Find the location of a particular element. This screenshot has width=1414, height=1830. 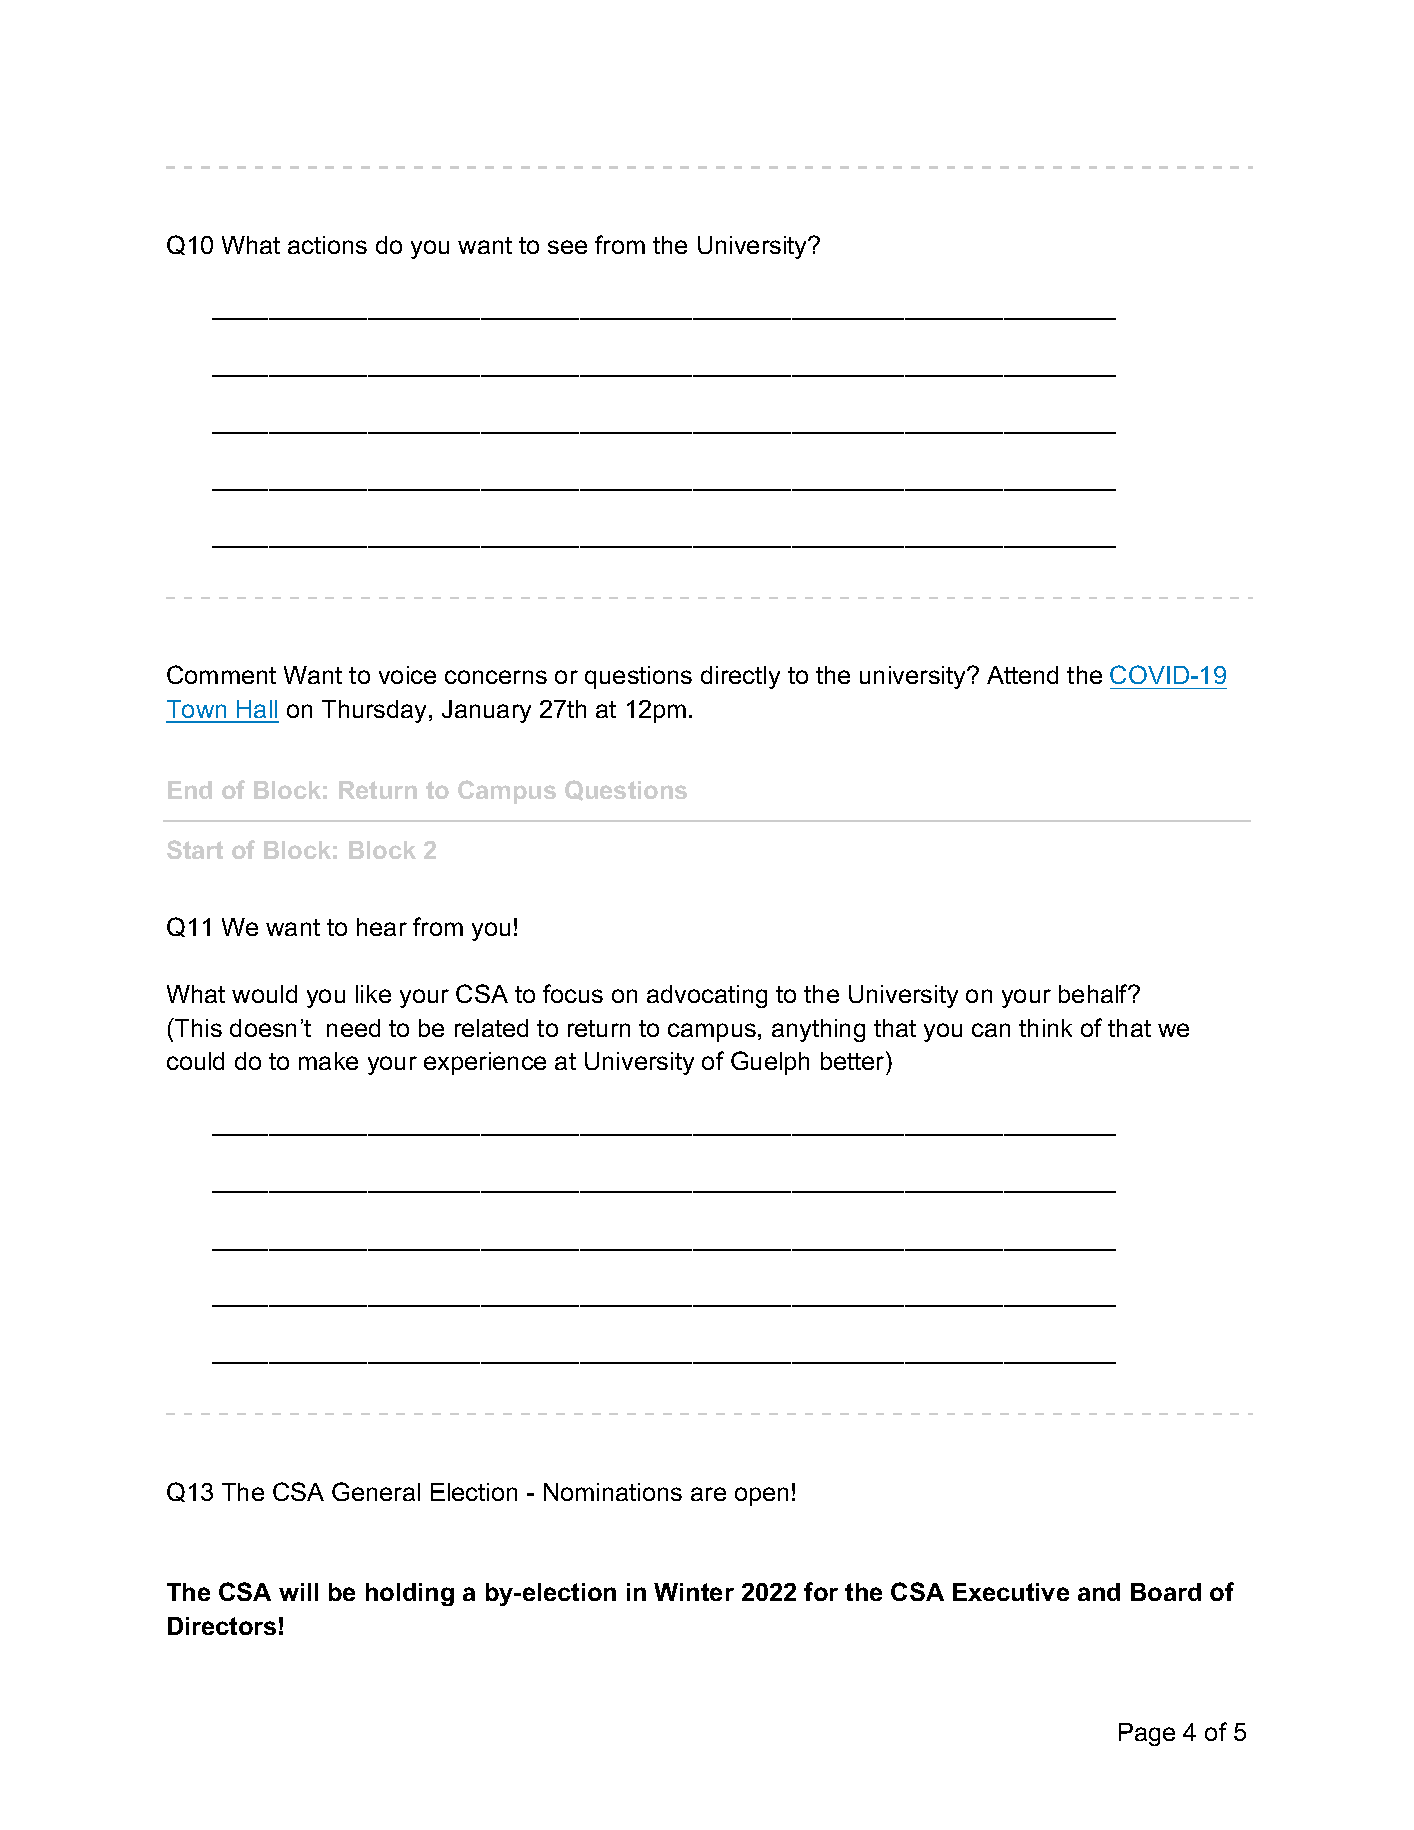

Directors is located at coordinates (222, 1626).
